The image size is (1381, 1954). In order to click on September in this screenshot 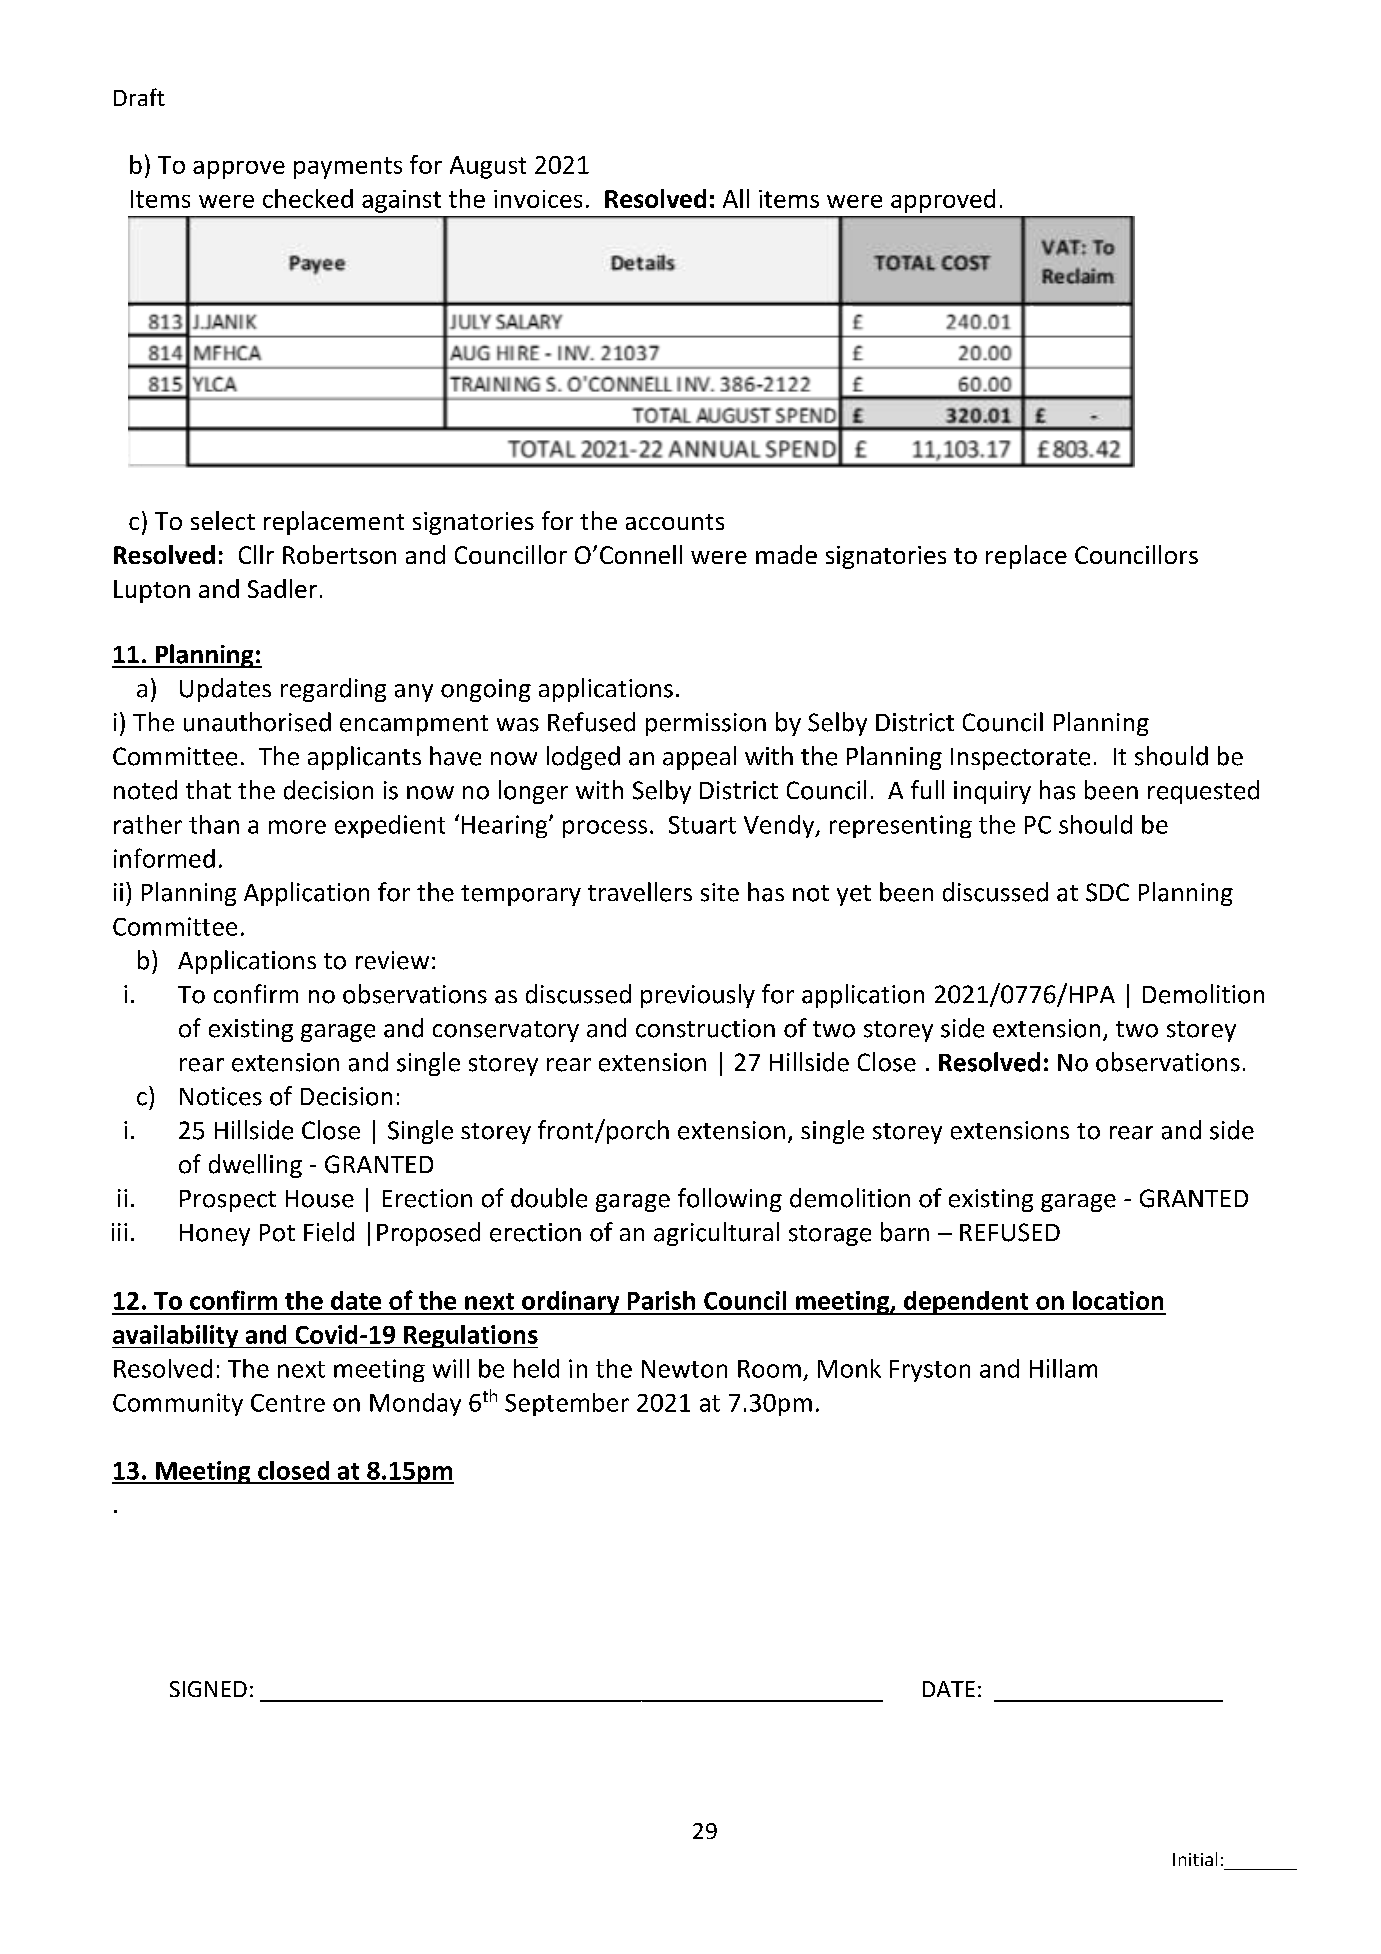, I will do `click(567, 1404)`.
